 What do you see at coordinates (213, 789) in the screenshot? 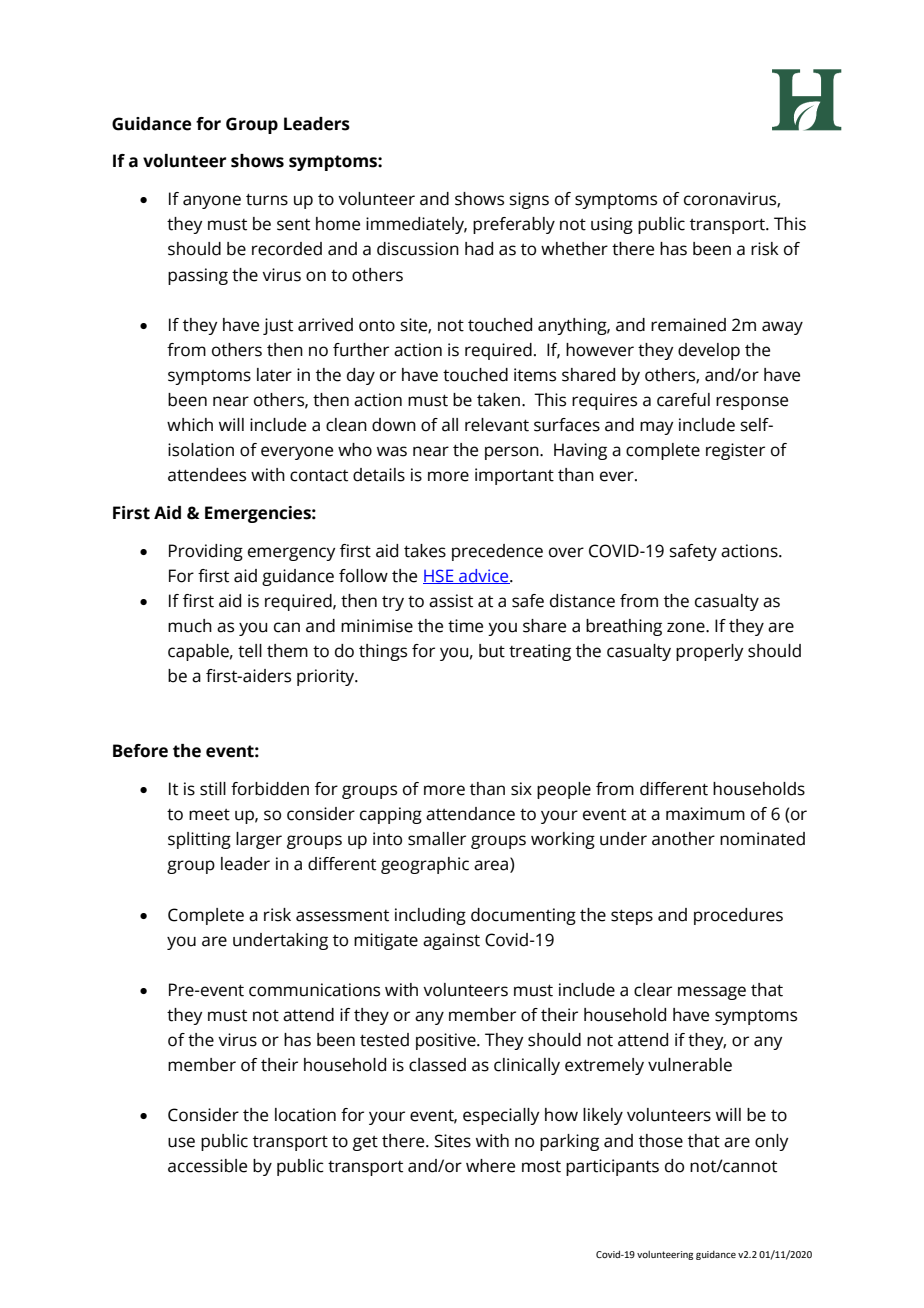
I see `still` at bounding box center [213, 789].
